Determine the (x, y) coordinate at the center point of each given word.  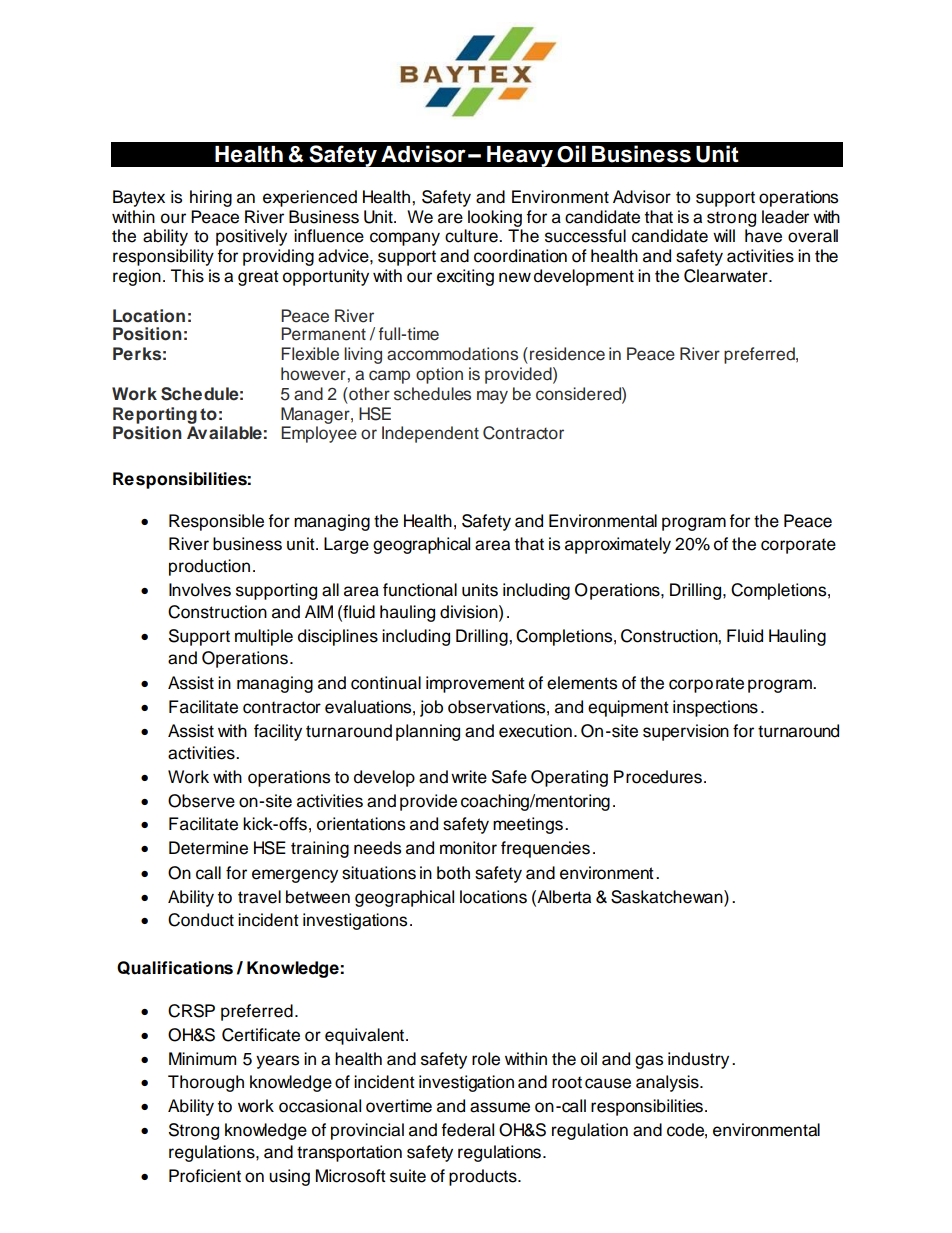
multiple (264, 637)
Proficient (205, 1176)
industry (698, 1060)
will (724, 235)
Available (224, 433)
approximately (618, 545)
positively (251, 237)
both (453, 873)
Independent (430, 434)
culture (472, 236)
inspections (715, 708)
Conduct (201, 920)
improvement (475, 684)
